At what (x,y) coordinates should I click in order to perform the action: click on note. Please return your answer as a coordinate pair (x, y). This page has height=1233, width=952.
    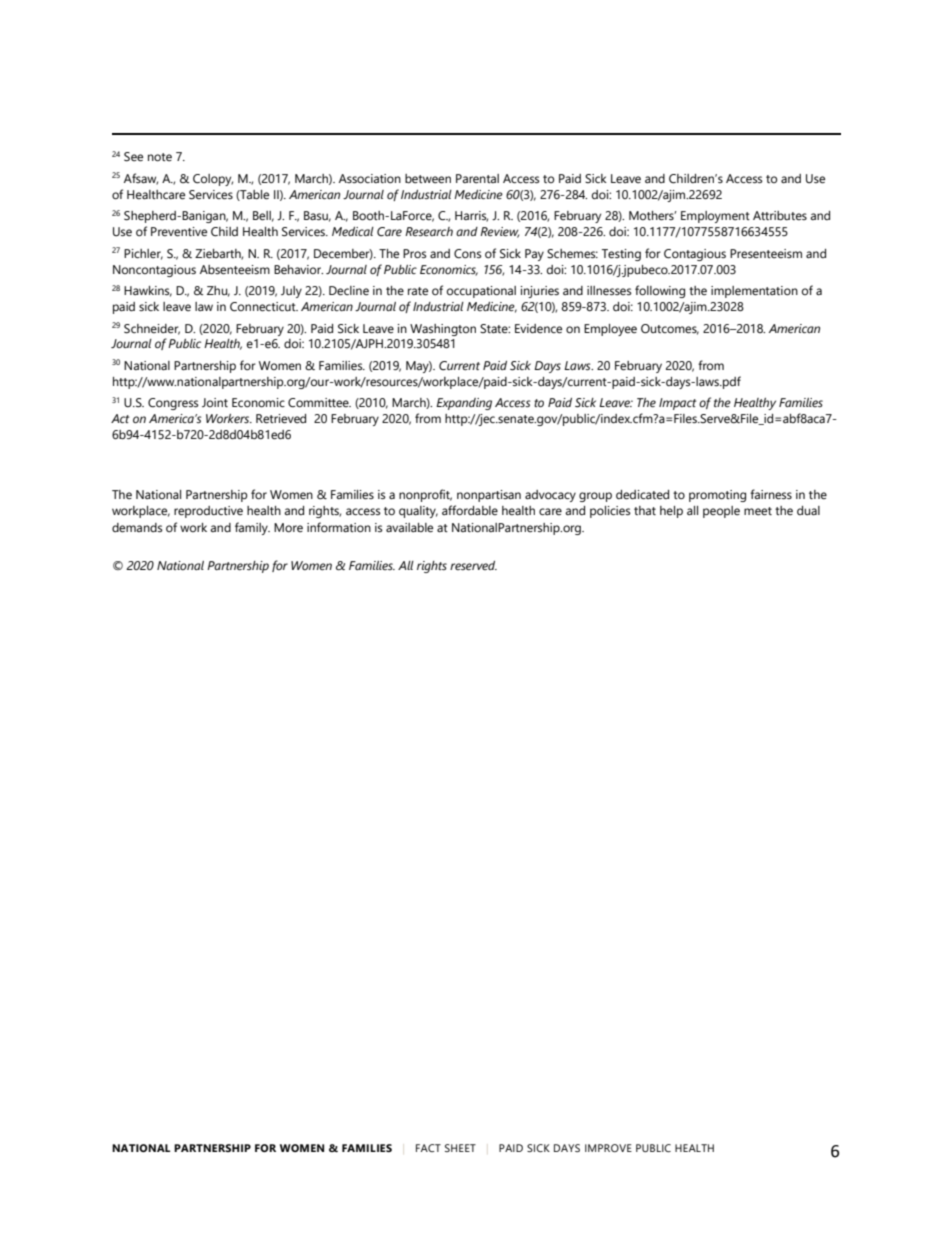
    Looking at the image, I should click on (160, 157).
